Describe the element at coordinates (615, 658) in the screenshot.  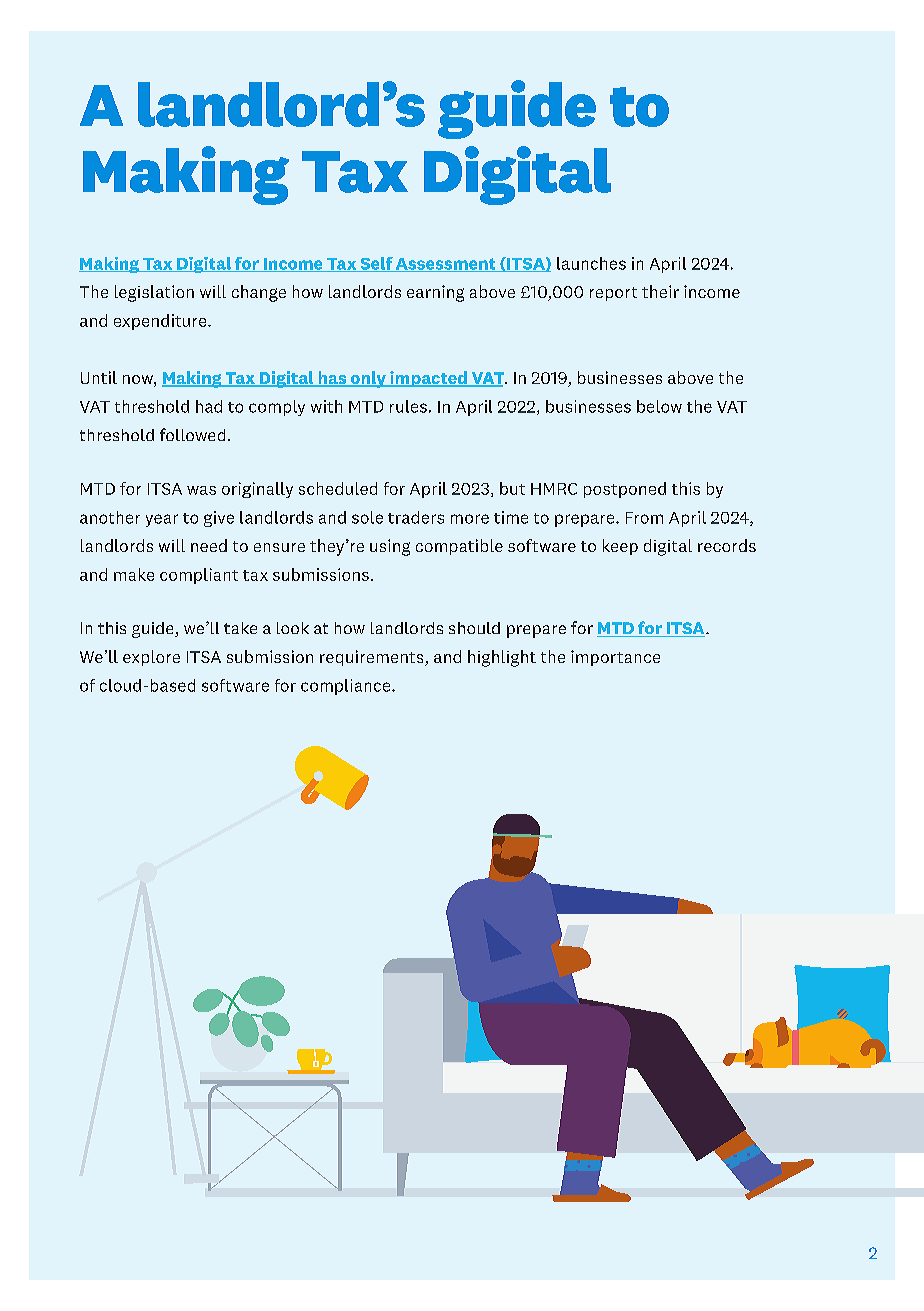
I see `importance` at that location.
